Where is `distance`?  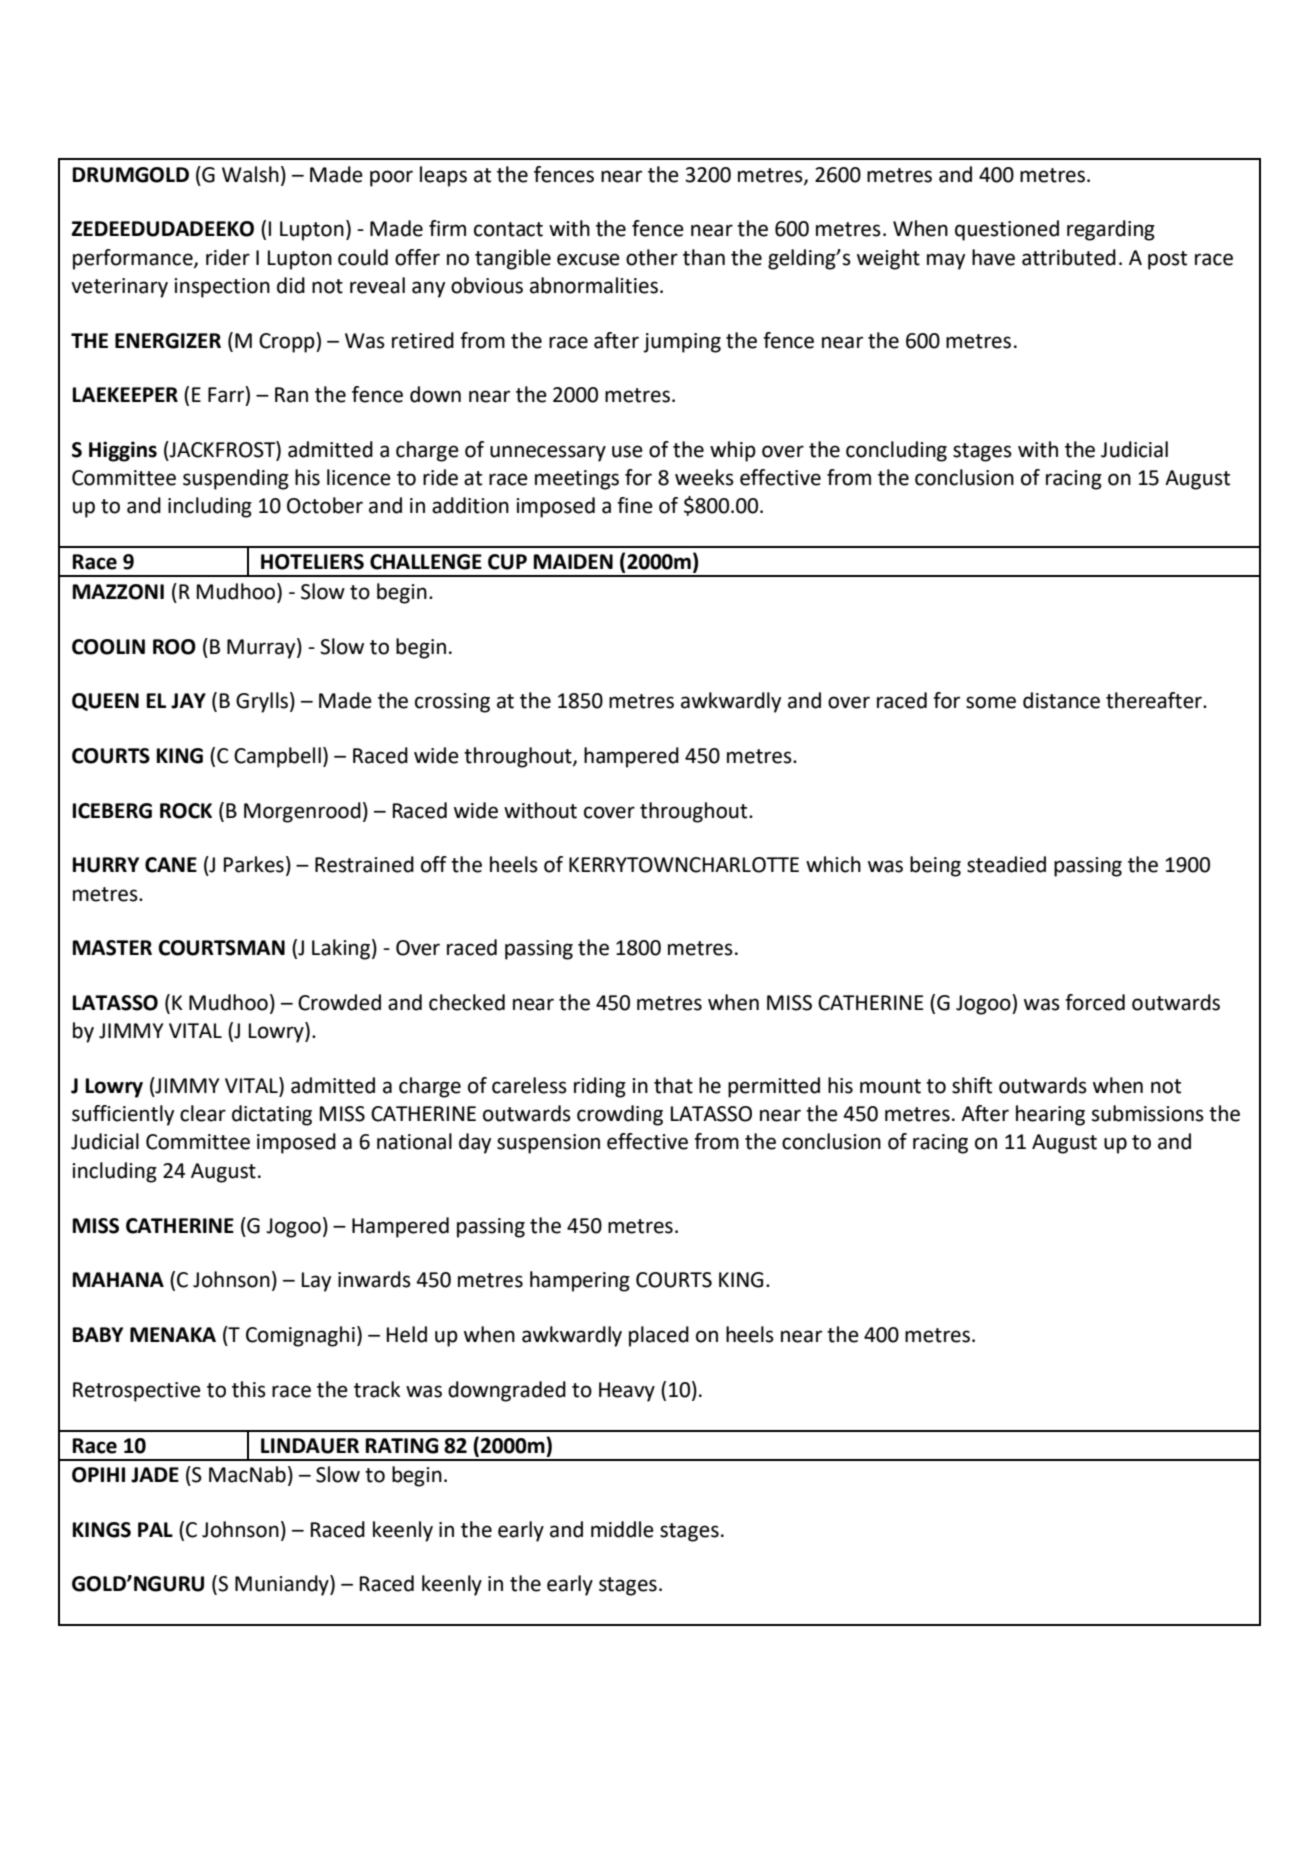
distance is located at coordinates (1061, 700).
